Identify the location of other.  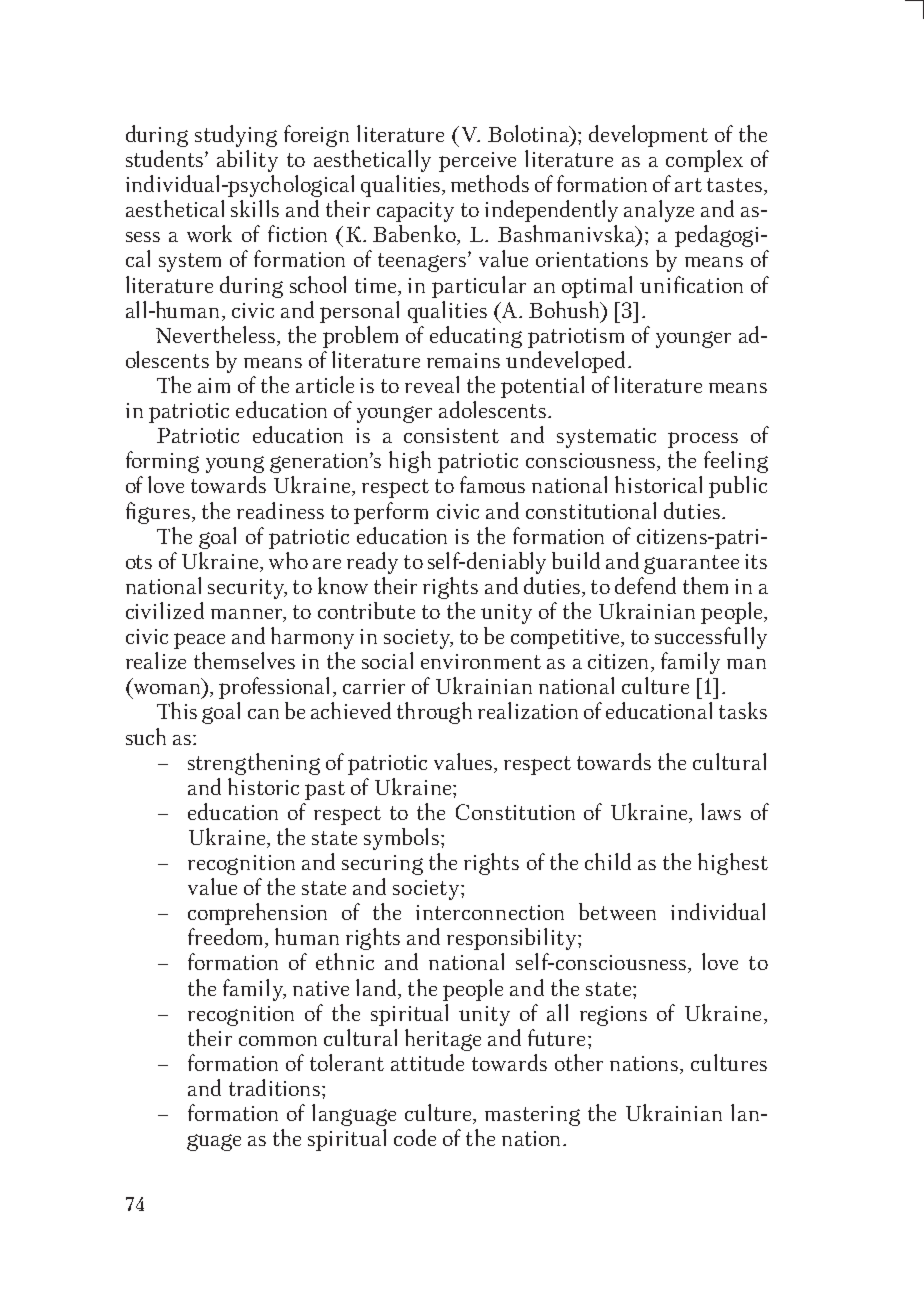
(579, 1062).
